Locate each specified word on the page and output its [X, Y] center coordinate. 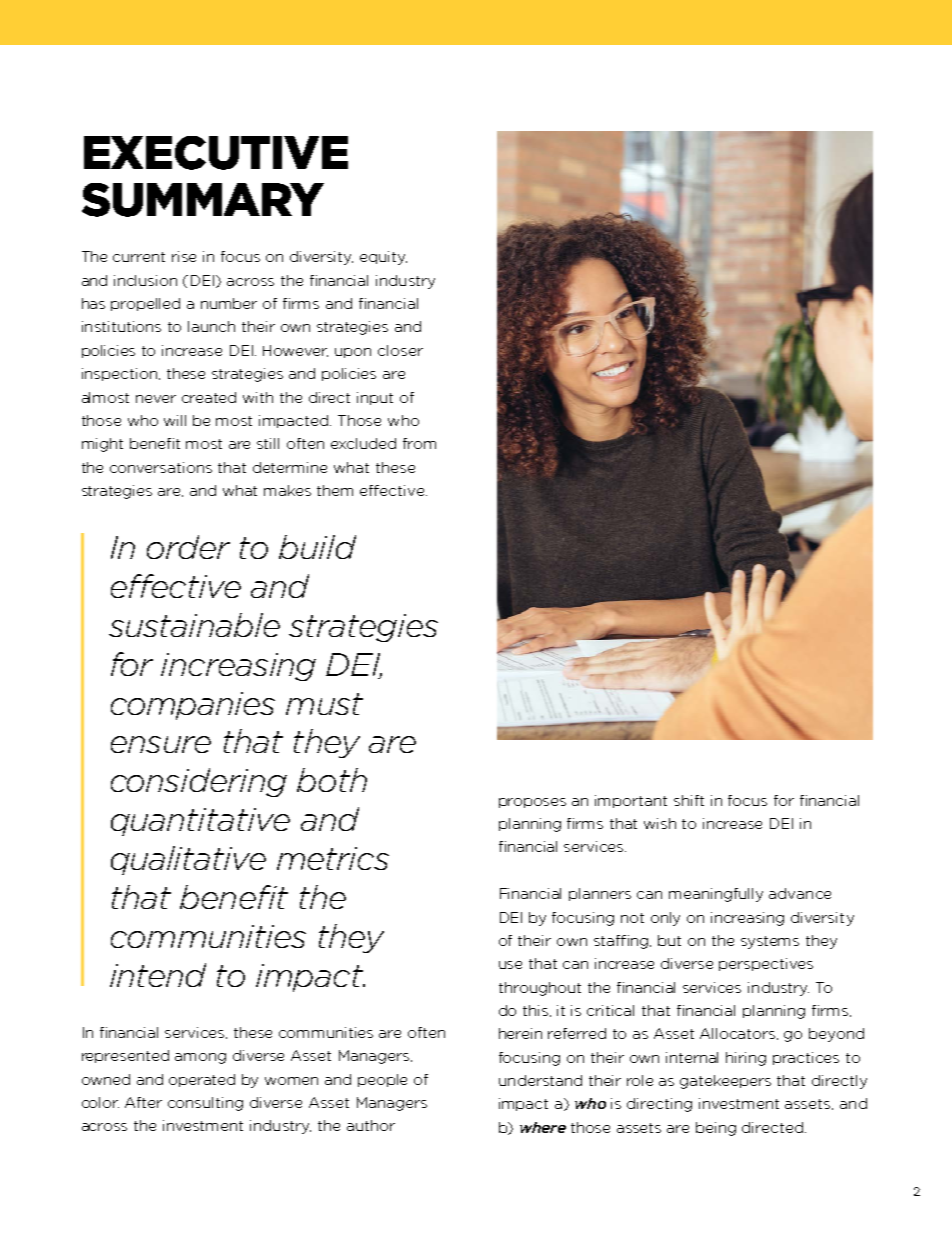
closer [400, 350]
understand [540, 1080]
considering [199, 782]
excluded [363, 443]
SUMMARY [203, 200]
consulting [205, 1104]
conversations [161, 467]
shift [689, 800]
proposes [532, 803]
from [419, 443]
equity [383, 258]
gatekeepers [725, 1082]
